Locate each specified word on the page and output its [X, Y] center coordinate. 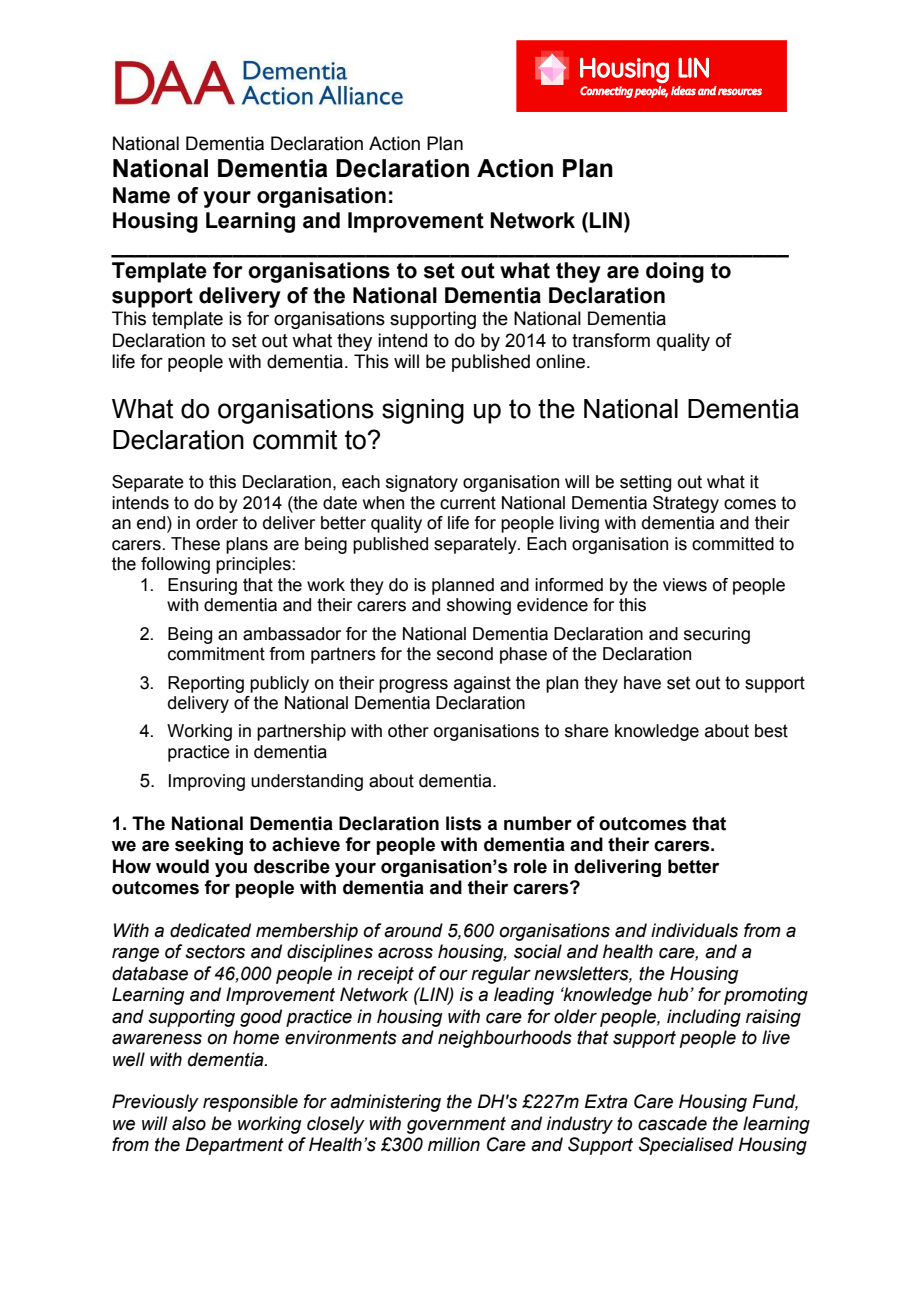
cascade [672, 1123]
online [562, 361]
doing [675, 272]
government [456, 1125]
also [189, 1123]
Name [141, 195]
